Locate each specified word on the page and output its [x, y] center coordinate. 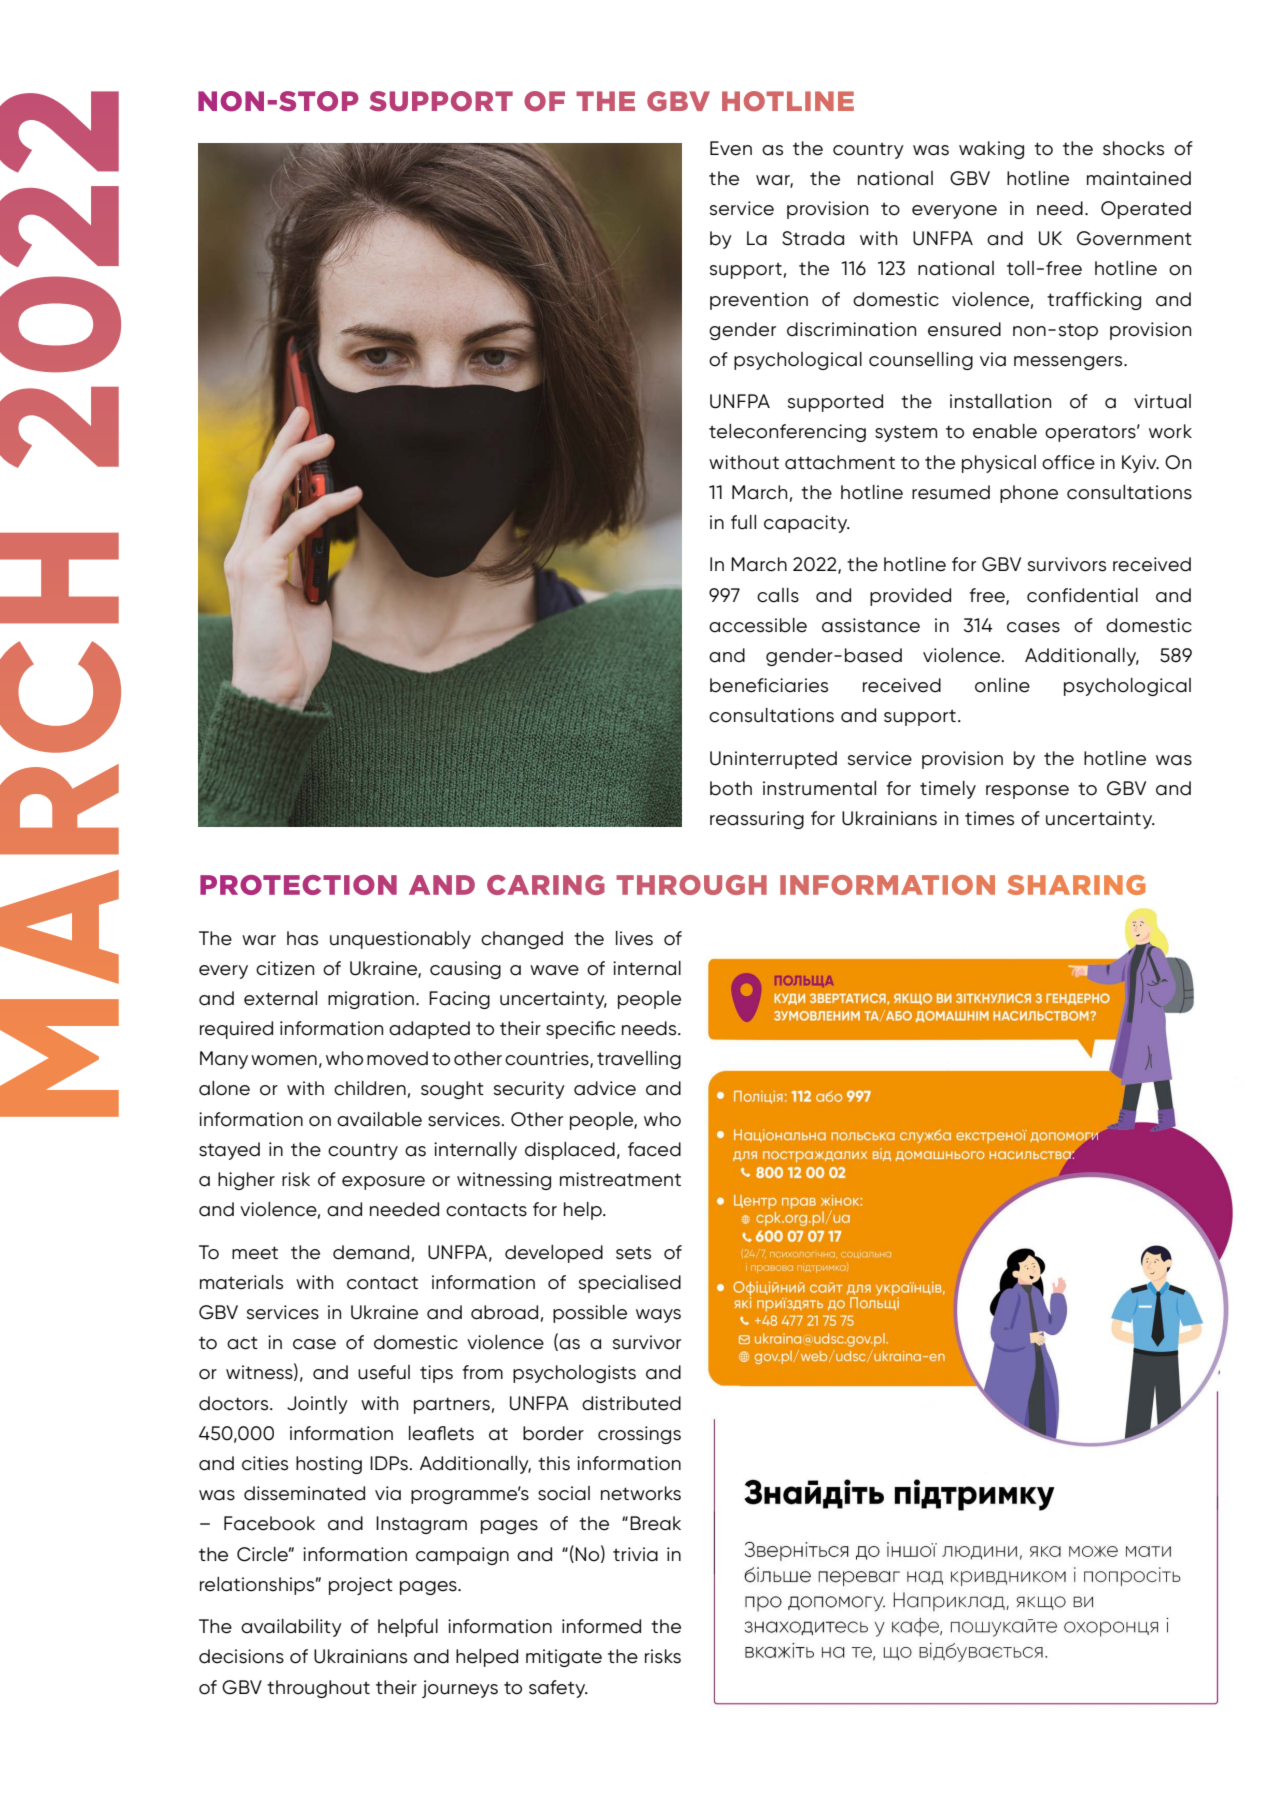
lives [634, 938]
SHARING [1076, 885]
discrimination [851, 329]
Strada [813, 238]
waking [991, 150]
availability [291, 1628]
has [302, 938]
